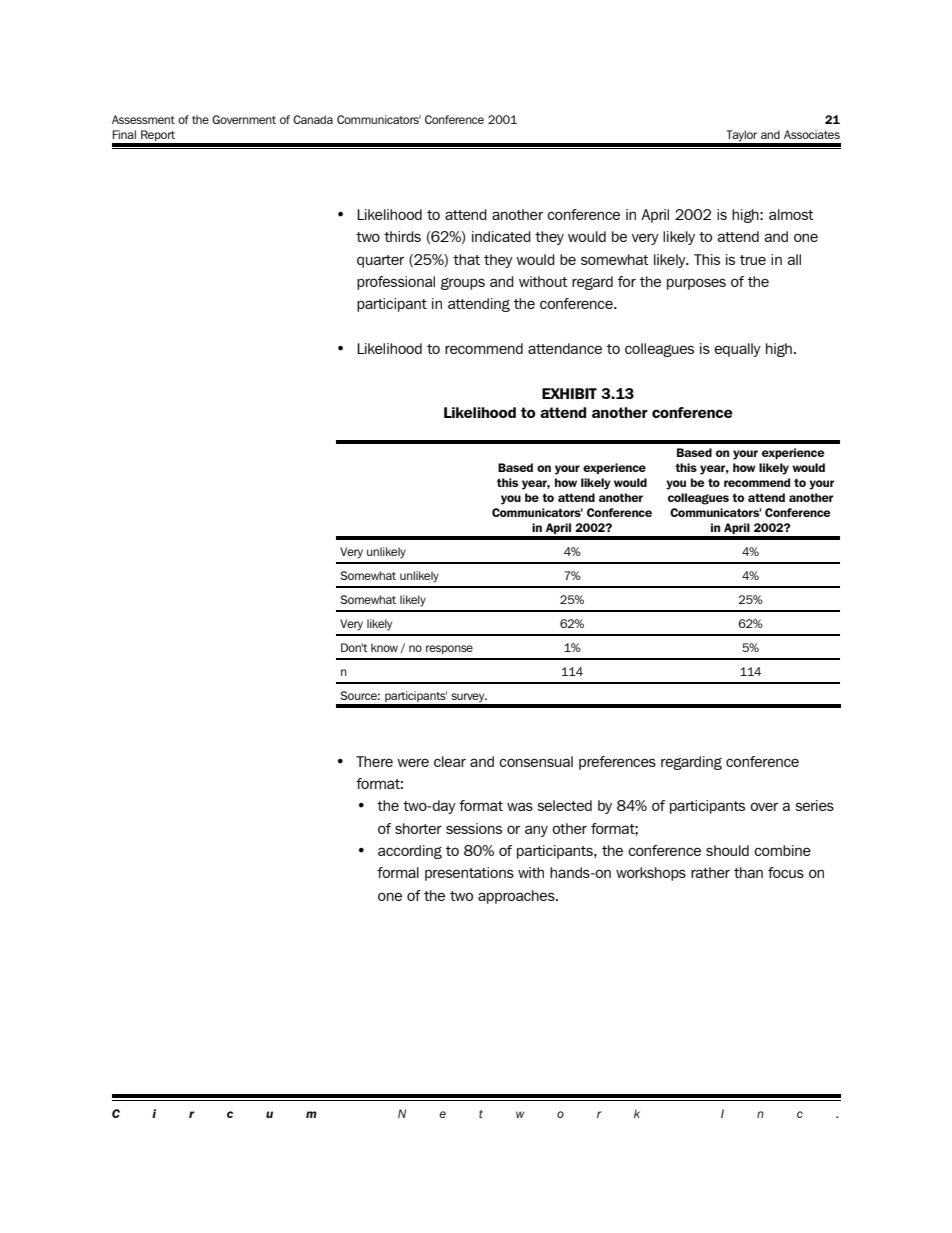  What do you see at coordinates (748, 872) in the page?
I see `than` at bounding box center [748, 872].
